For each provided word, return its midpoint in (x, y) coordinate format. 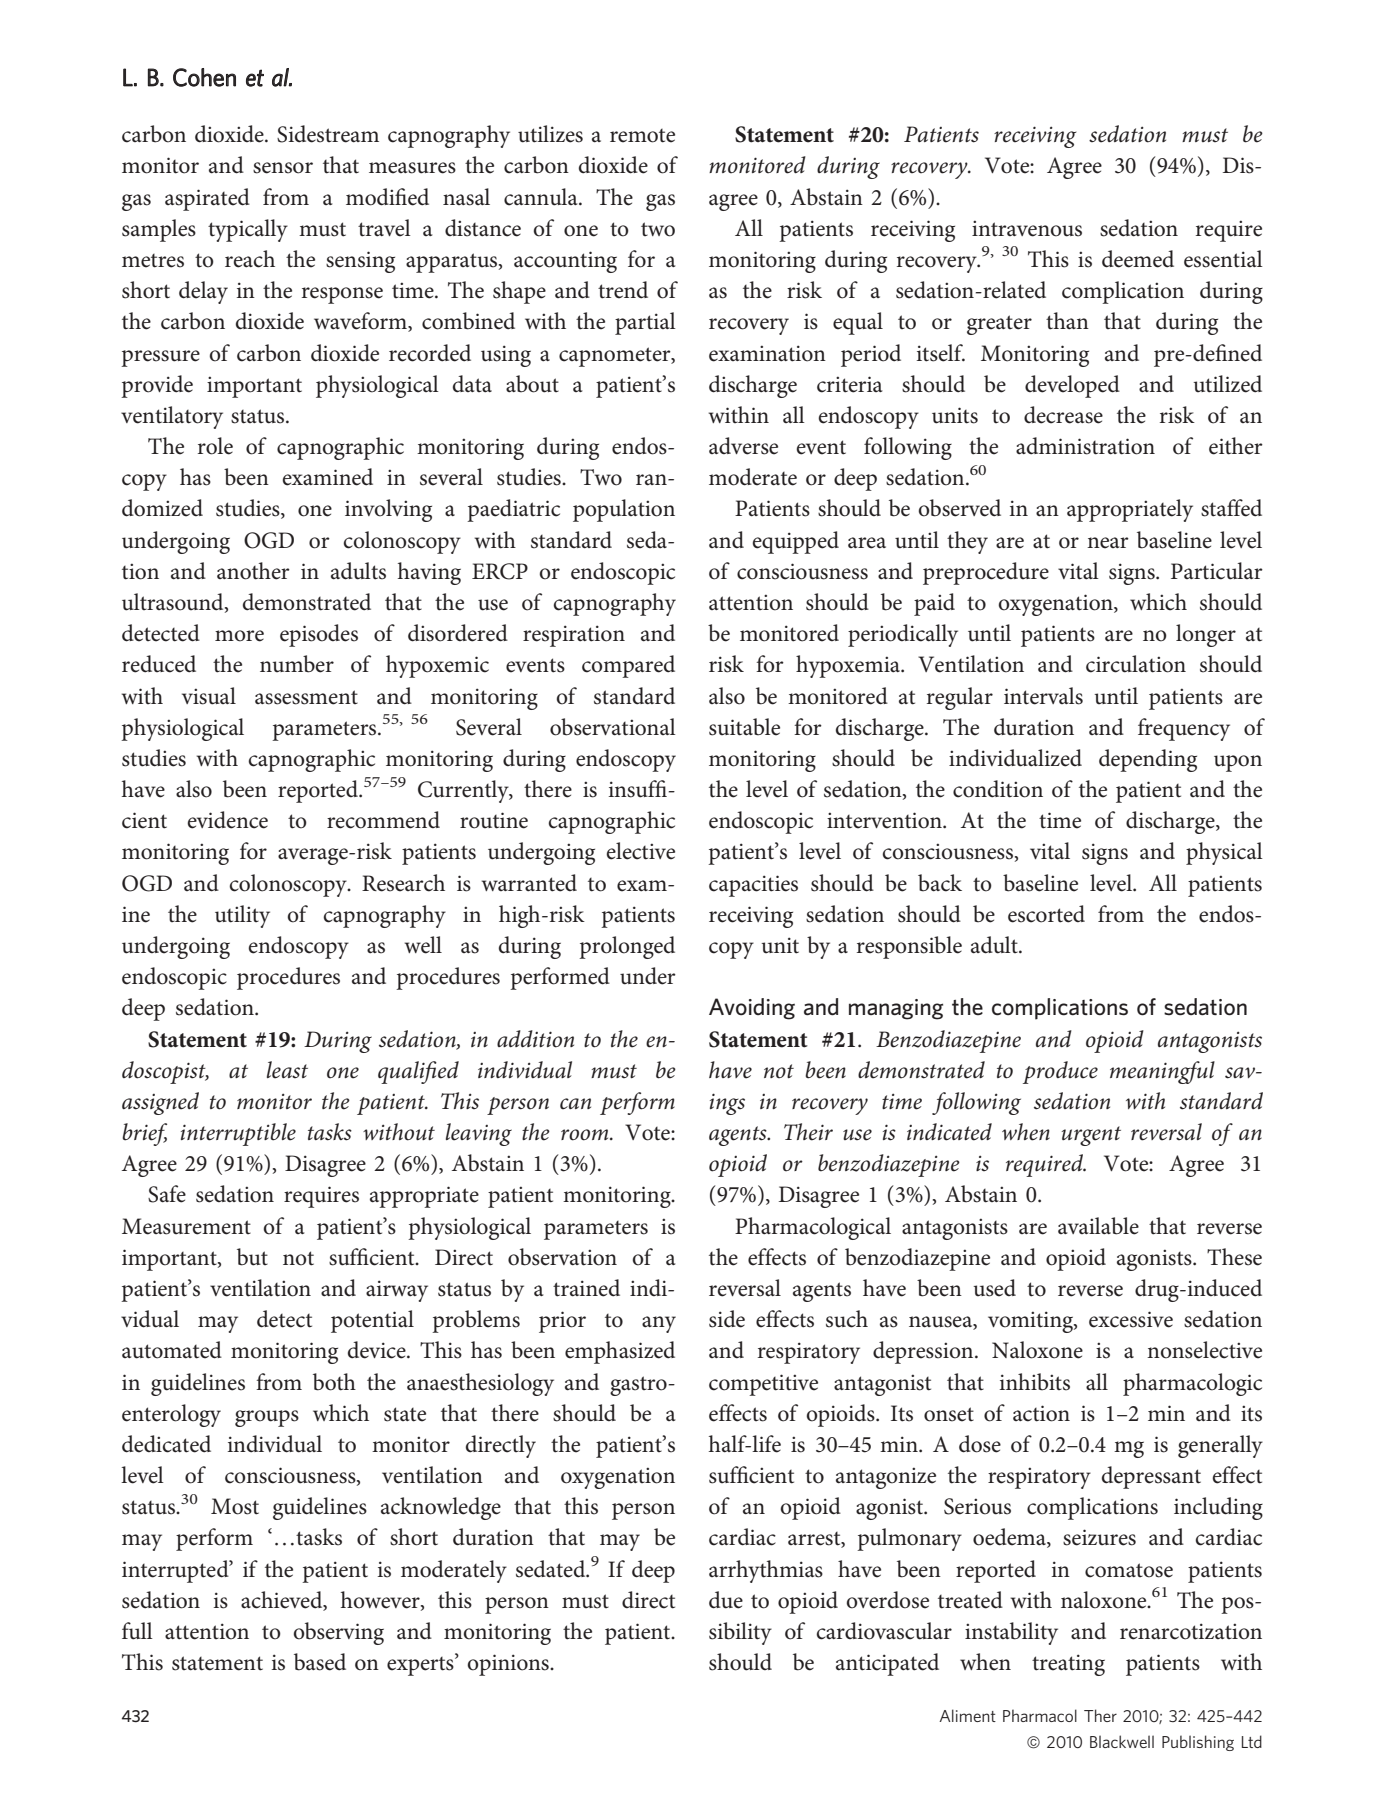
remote (642, 136)
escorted (1046, 914)
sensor (283, 168)
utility (242, 916)
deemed (1138, 259)
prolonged (627, 947)
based (320, 1662)
